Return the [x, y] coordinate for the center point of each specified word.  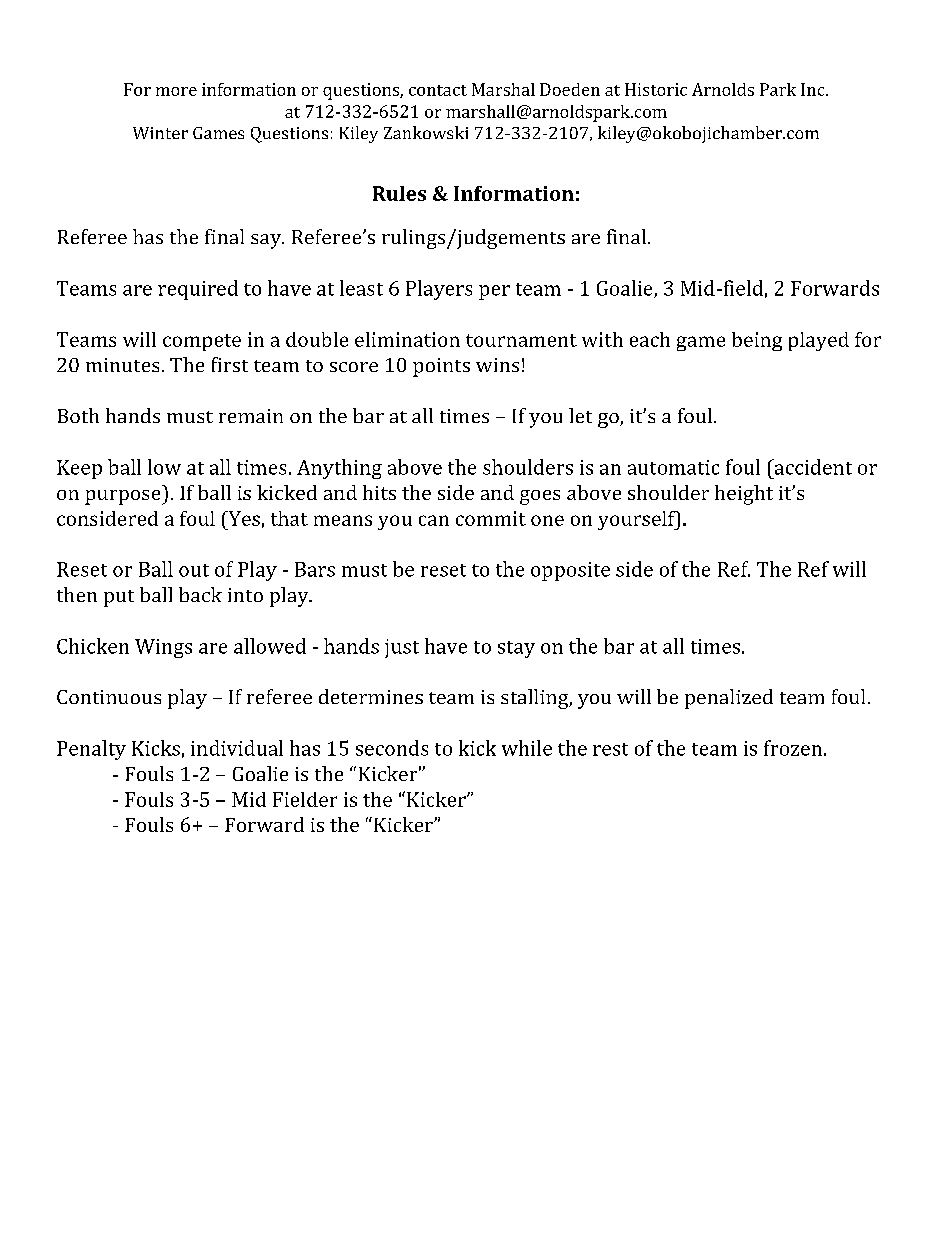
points [441, 367]
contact [438, 90]
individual [237, 748]
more [176, 91]
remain [251, 416]
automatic [673, 467]
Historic [656, 89]
